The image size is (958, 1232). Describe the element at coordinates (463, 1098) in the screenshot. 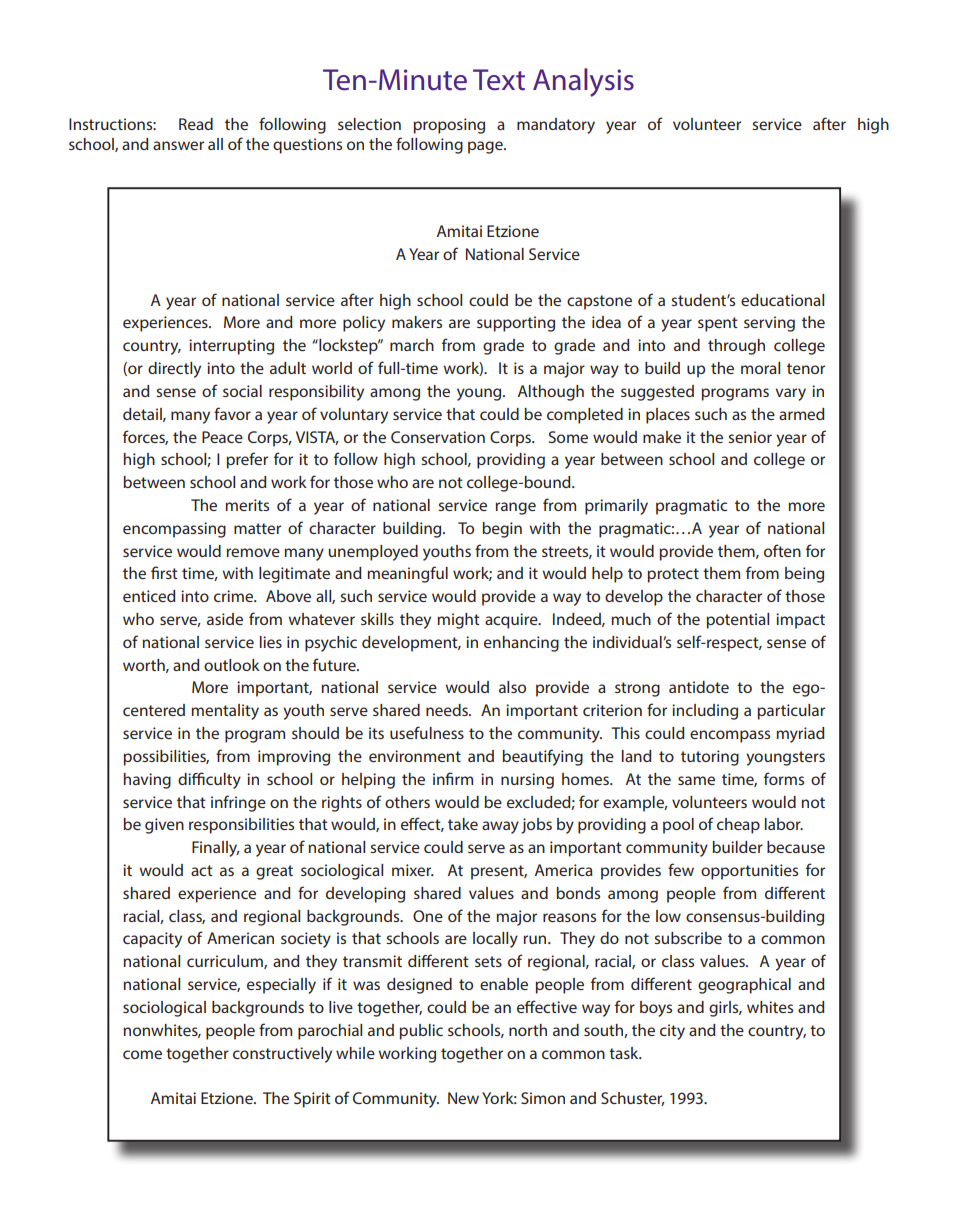

I see `New` at that location.
